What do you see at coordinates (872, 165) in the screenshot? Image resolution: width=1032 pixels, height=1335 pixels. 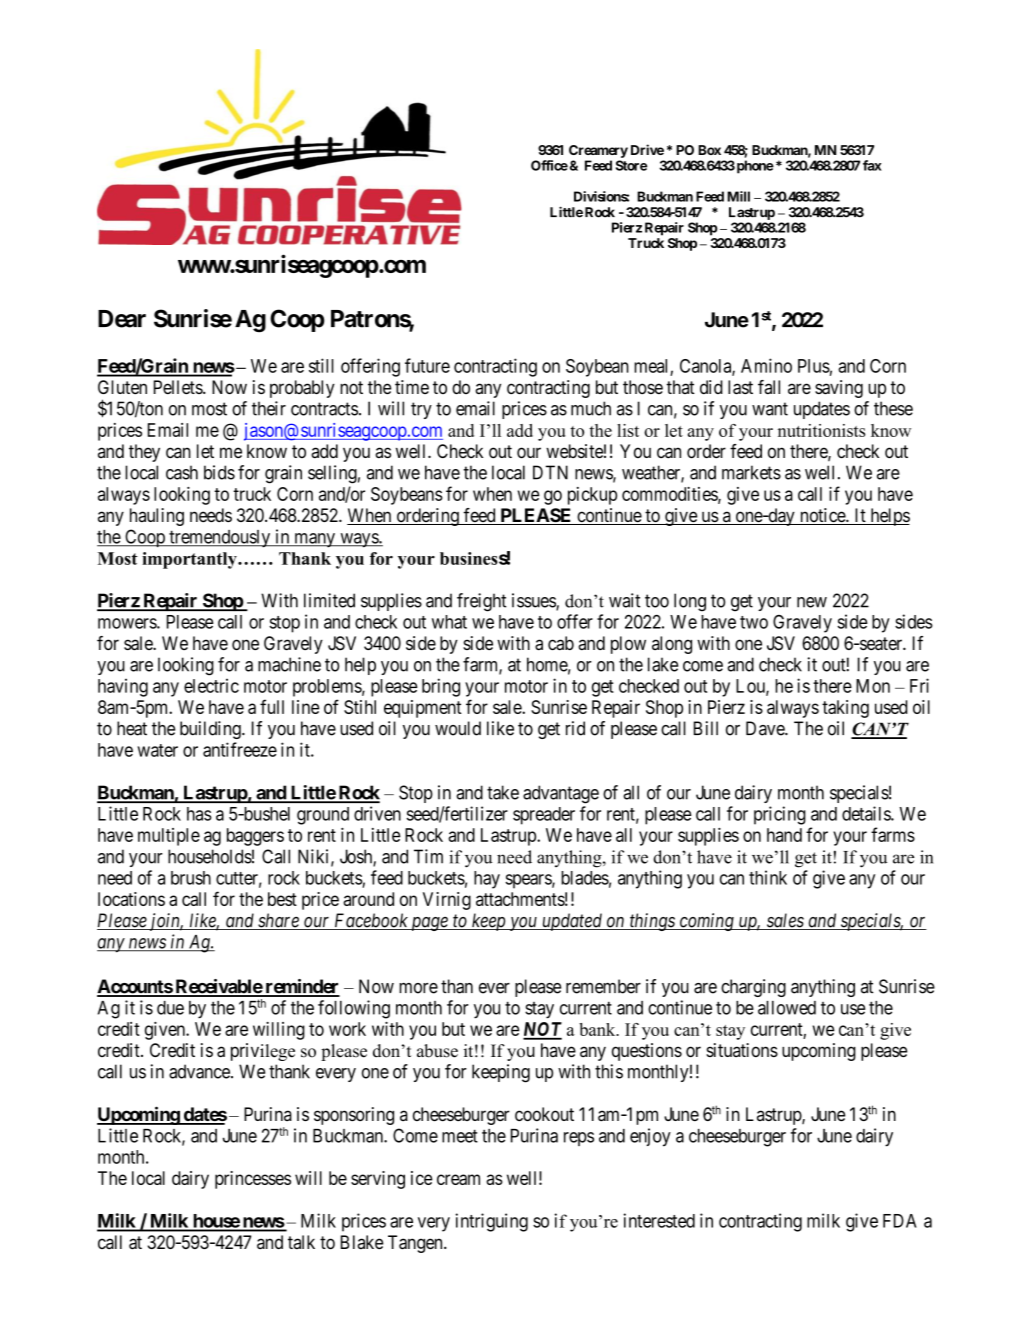 I see `fax` at bounding box center [872, 165].
